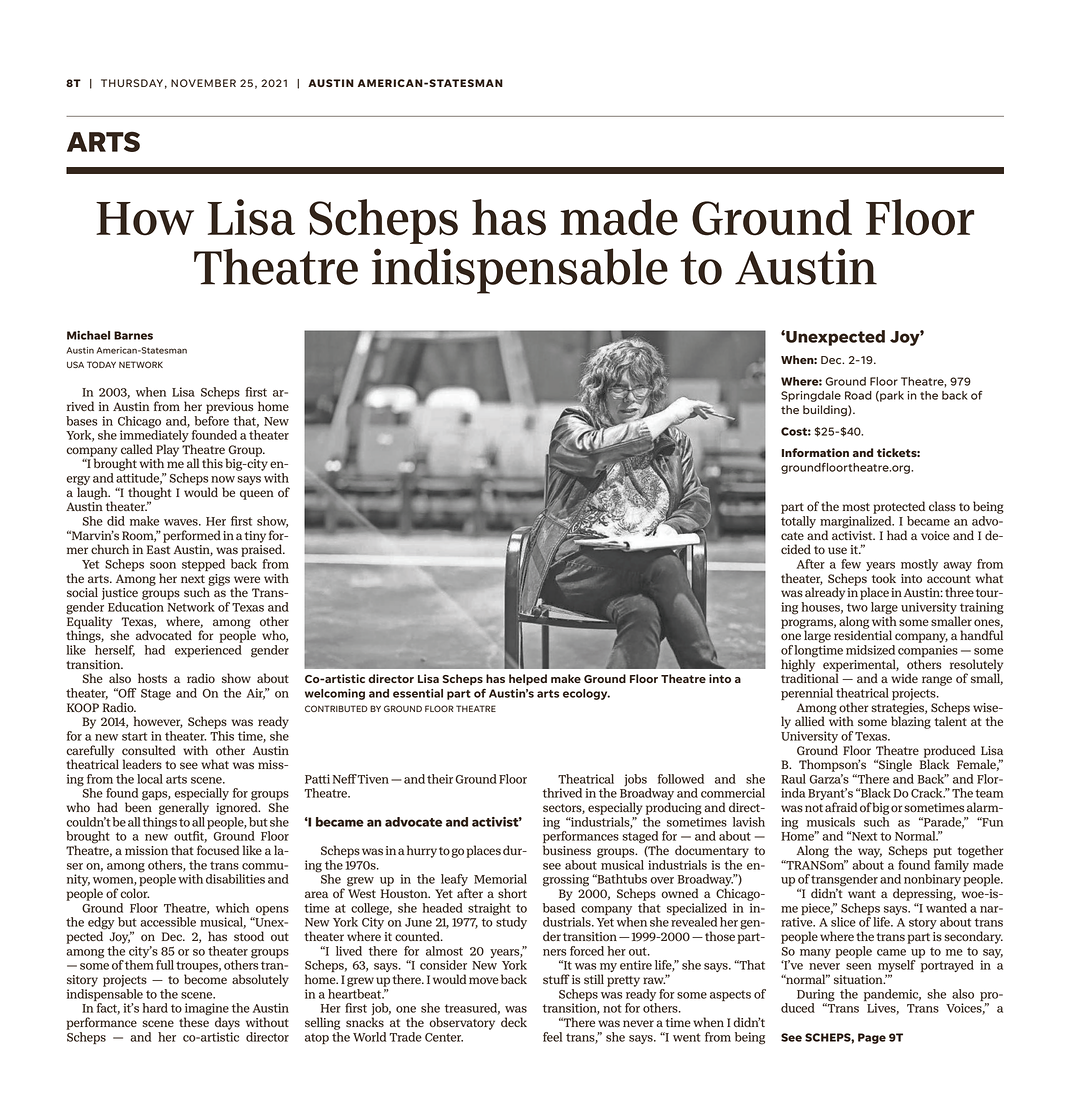 This screenshot has width=1070, height=1120. What do you see at coordinates (899, 507) in the screenshot?
I see `protected` at bounding box center [899, 507].
